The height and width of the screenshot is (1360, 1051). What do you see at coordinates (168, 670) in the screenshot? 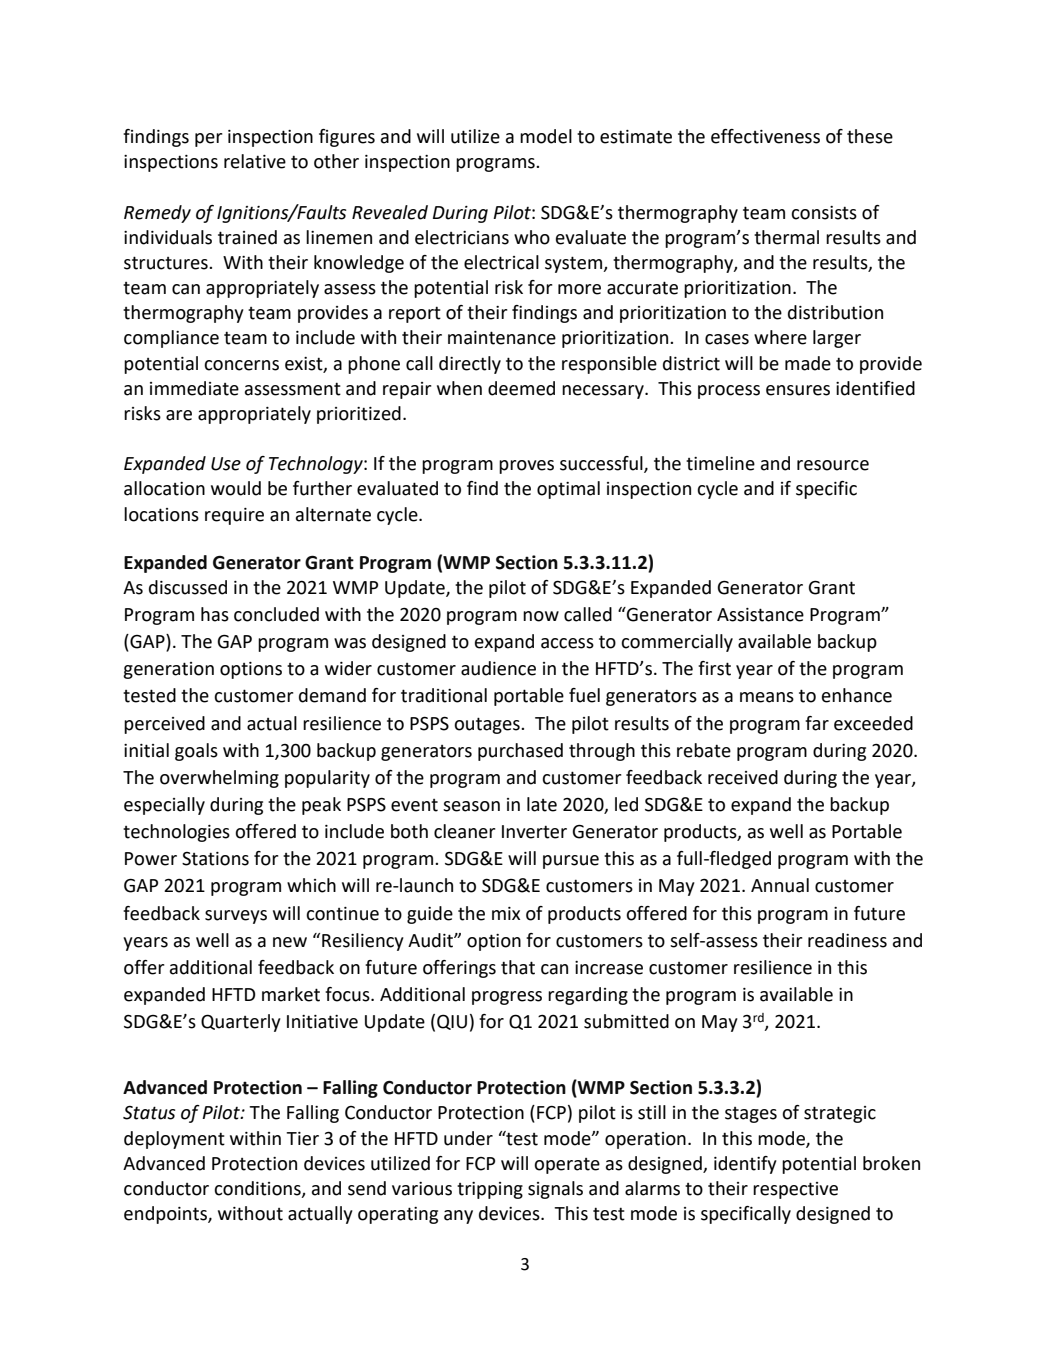
I see `generation` at bounding box center [168, 670].
